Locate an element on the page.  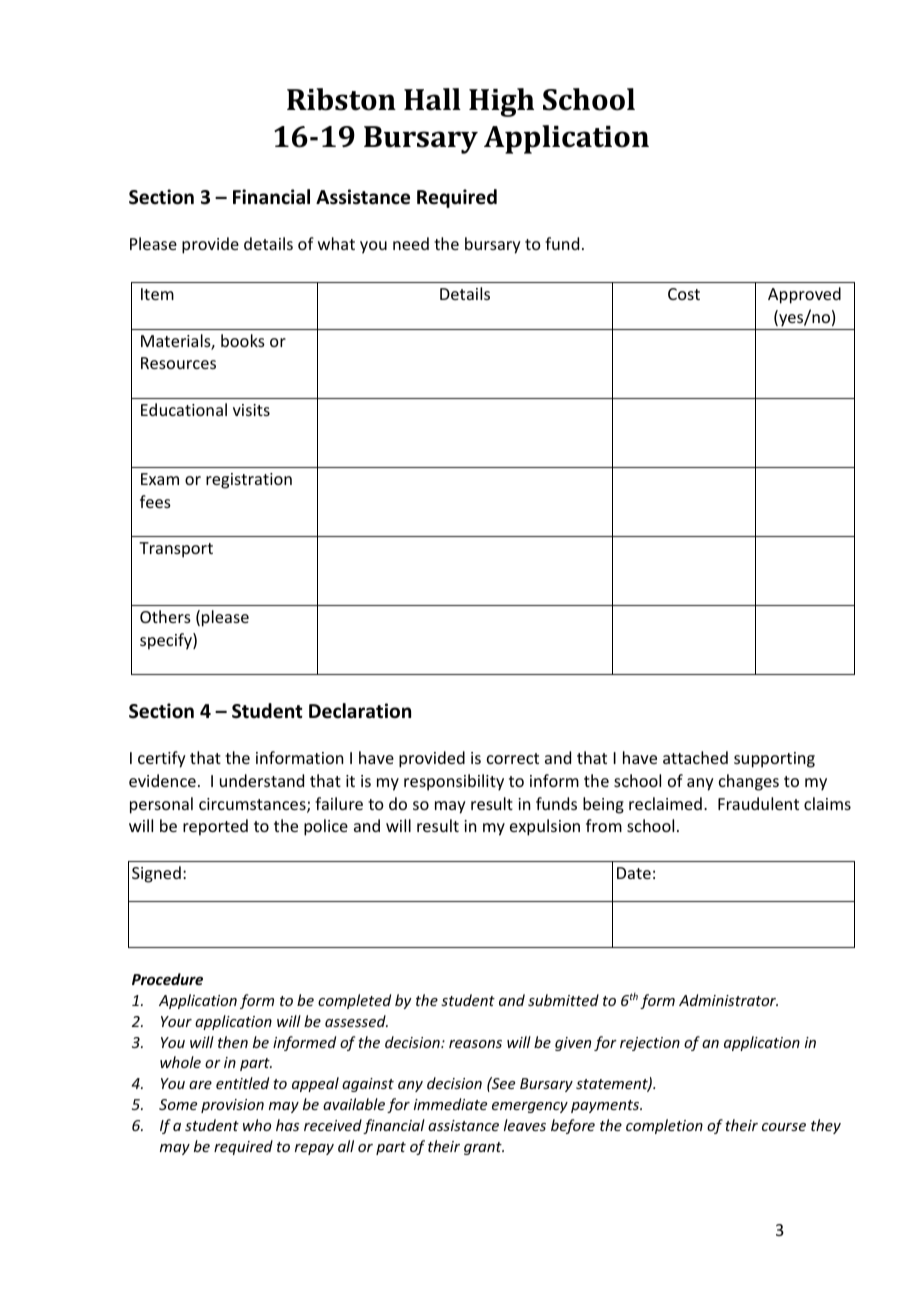
course is located at coordinates (784, 1127).
